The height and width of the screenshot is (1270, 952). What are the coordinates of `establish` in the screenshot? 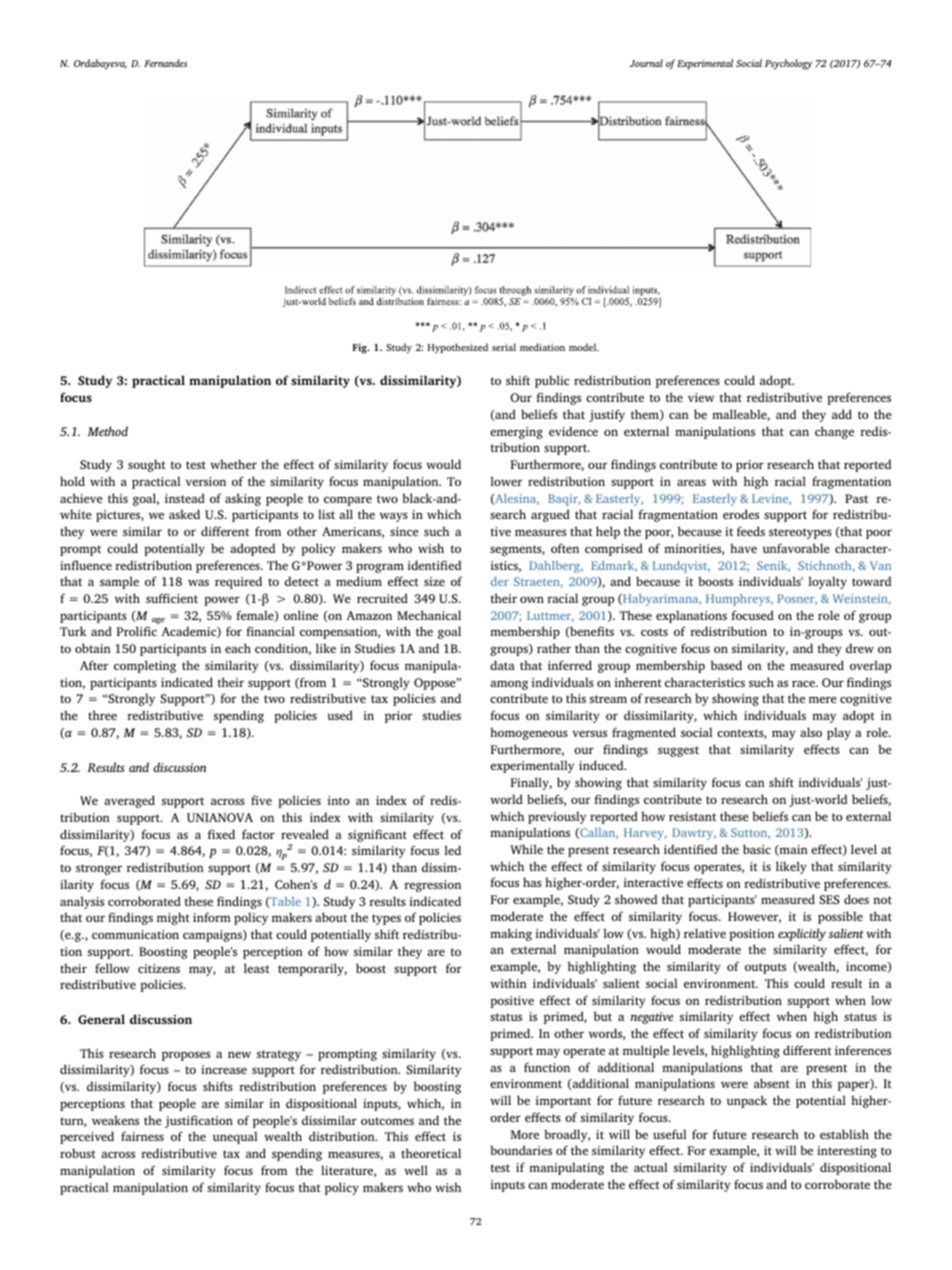 It's located at (844, 1134).
